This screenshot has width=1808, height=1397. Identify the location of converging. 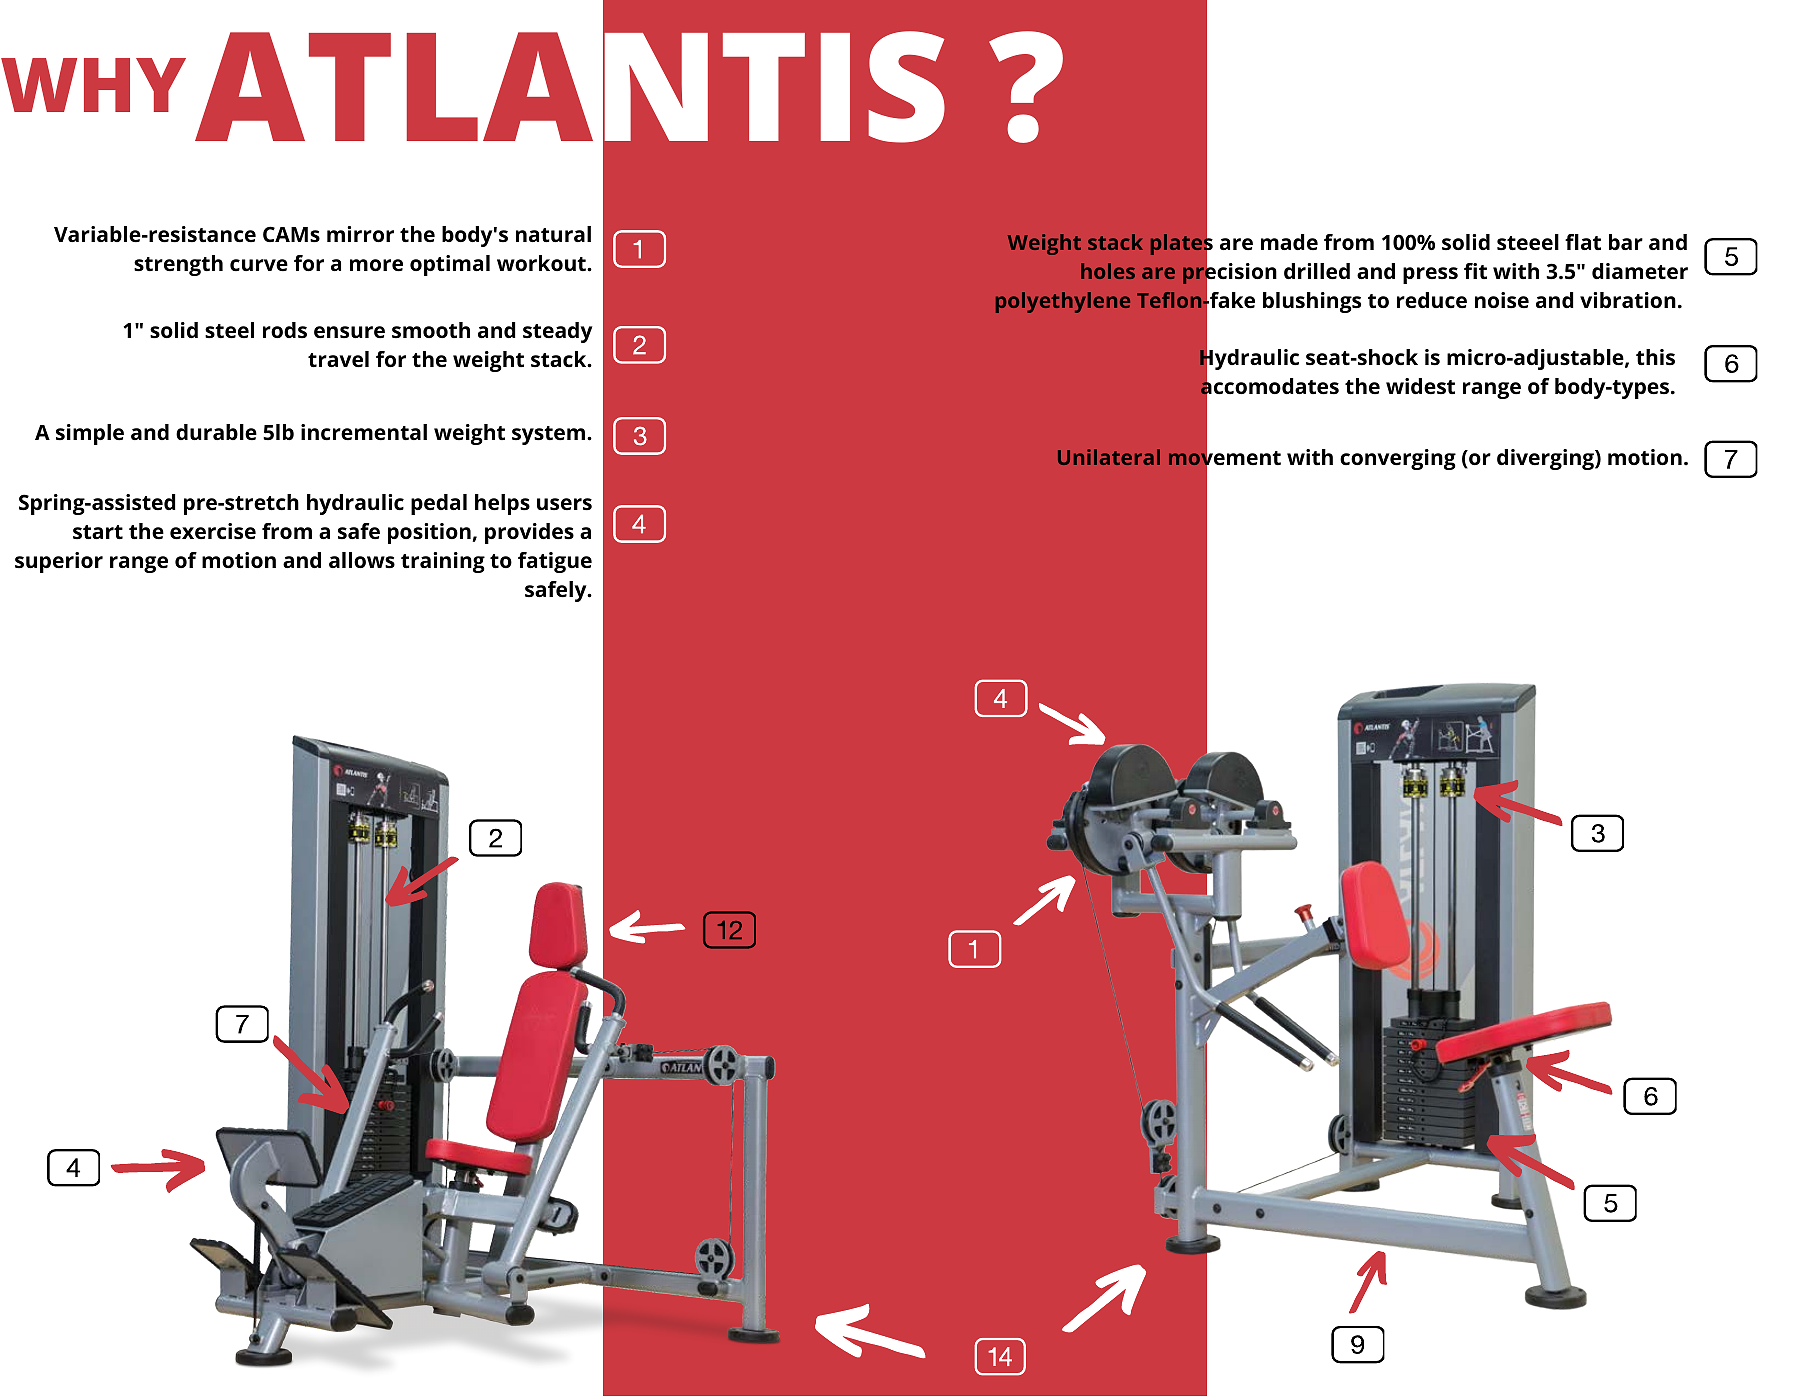
(1398, 459).
